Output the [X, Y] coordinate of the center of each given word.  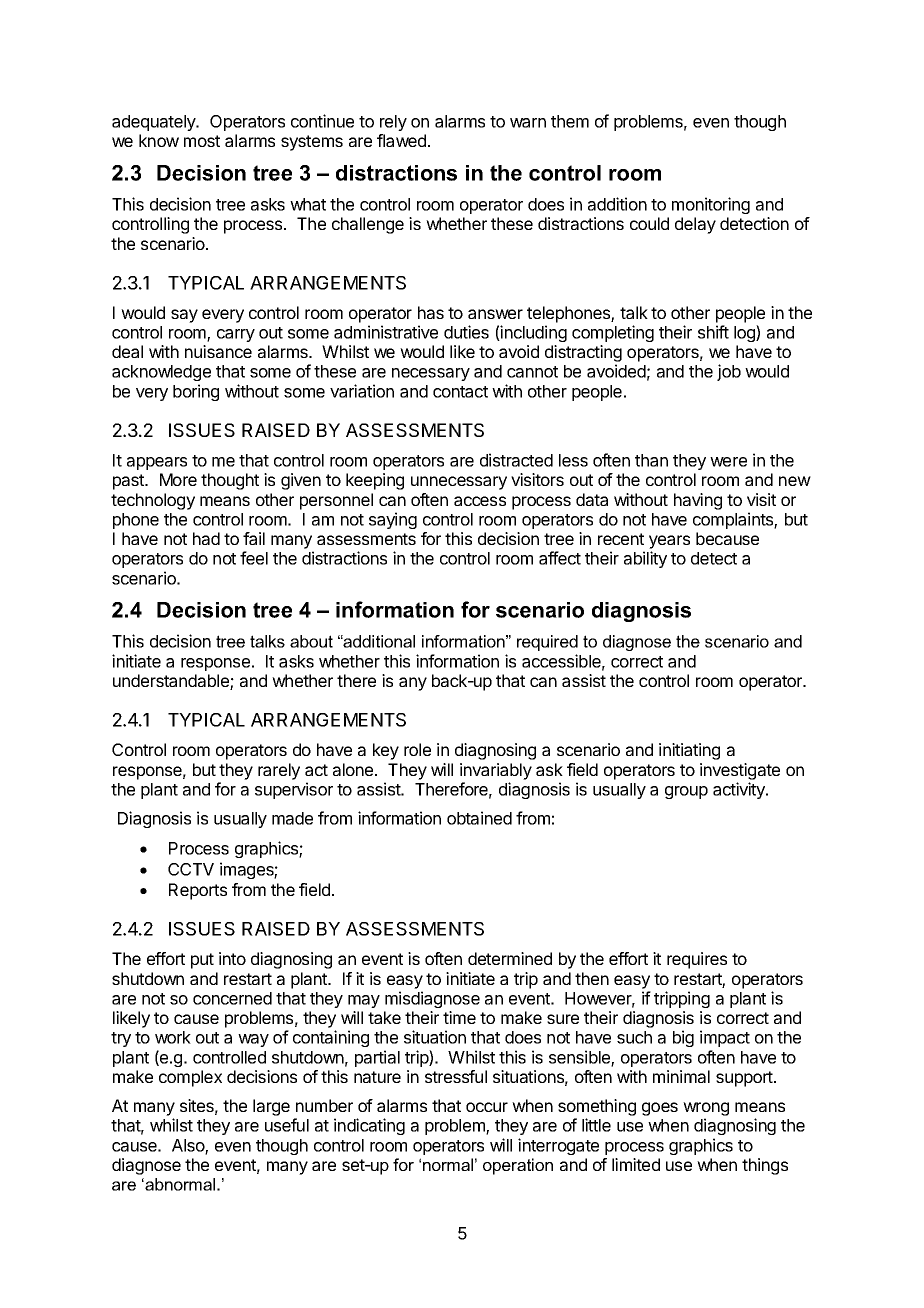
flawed [401, 140]
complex [190, 1078]
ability [645, 559]
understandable [172, 682]
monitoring [711, 205]
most [202, 141]
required [547, 643]
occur [487, 1107]
